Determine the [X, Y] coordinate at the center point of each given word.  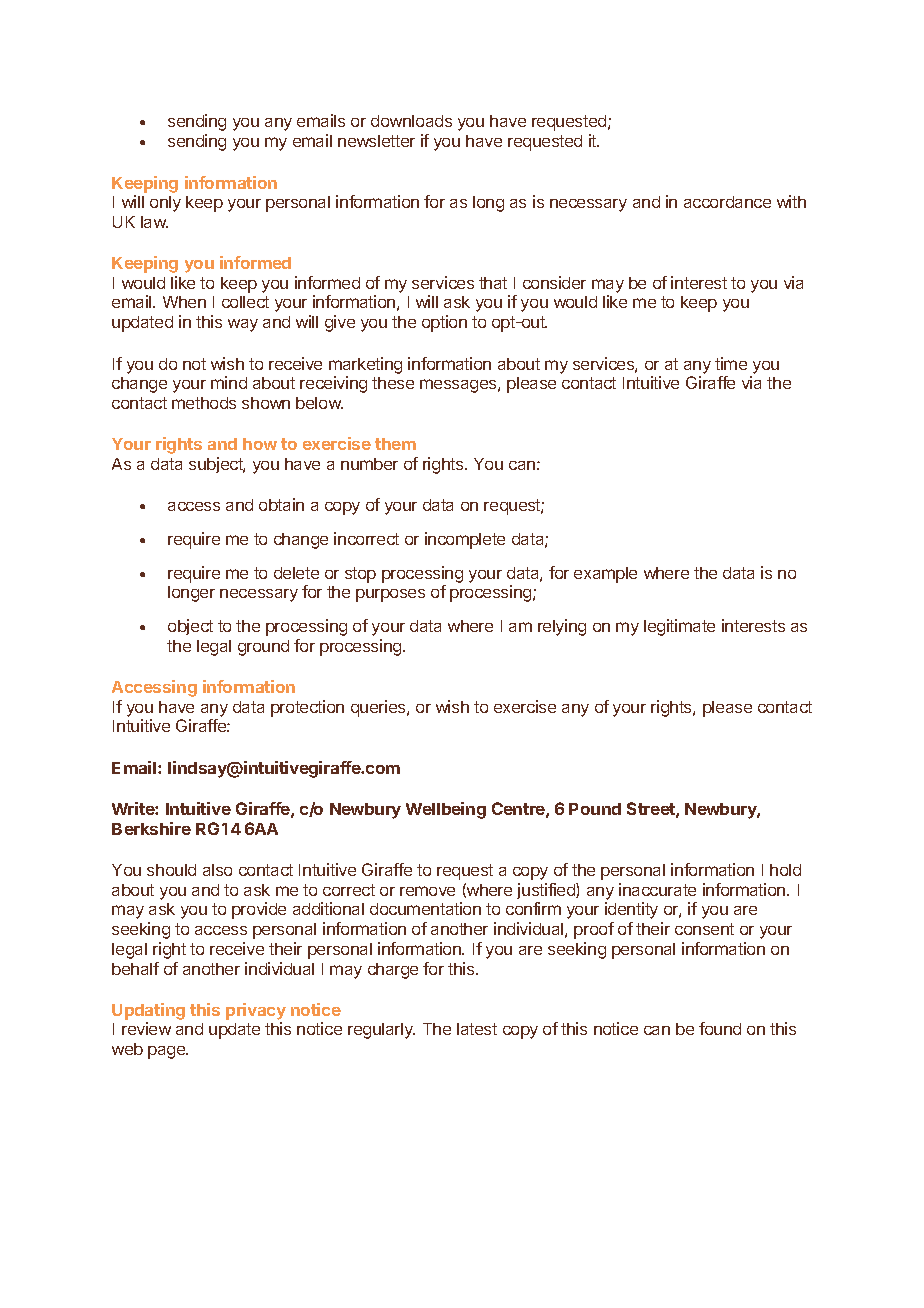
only [165, 204]
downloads [411, 121]
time [731, 363]
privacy [256, 1013]
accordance [727, 202]
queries [379, 708]
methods [204, 403]
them [395, 444]
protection [307, 708]
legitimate [679, 627]
